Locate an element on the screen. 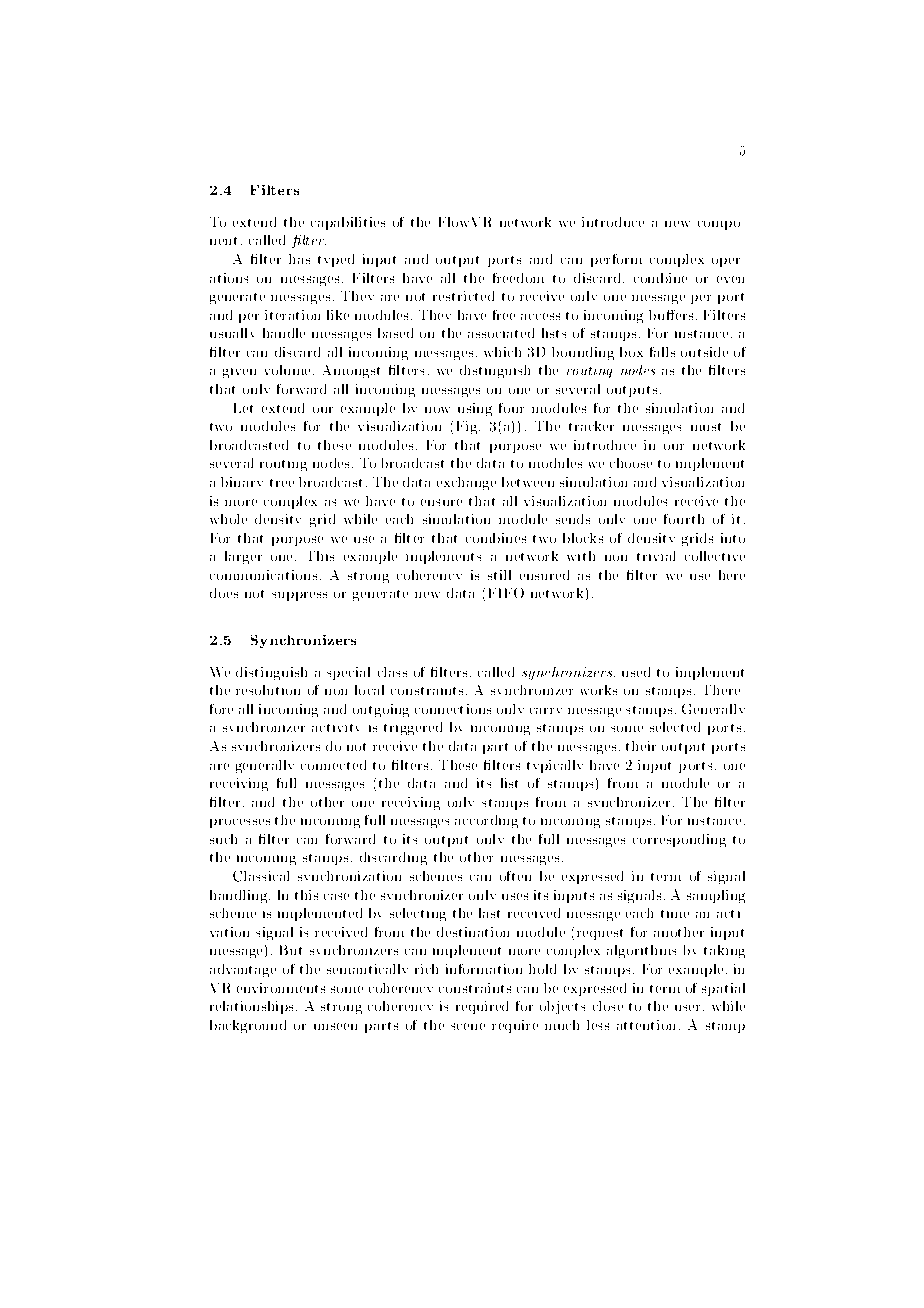 Image resolution: width=924 pixels, height=1308 pixels. selected is located at coordinates (675, 727).
